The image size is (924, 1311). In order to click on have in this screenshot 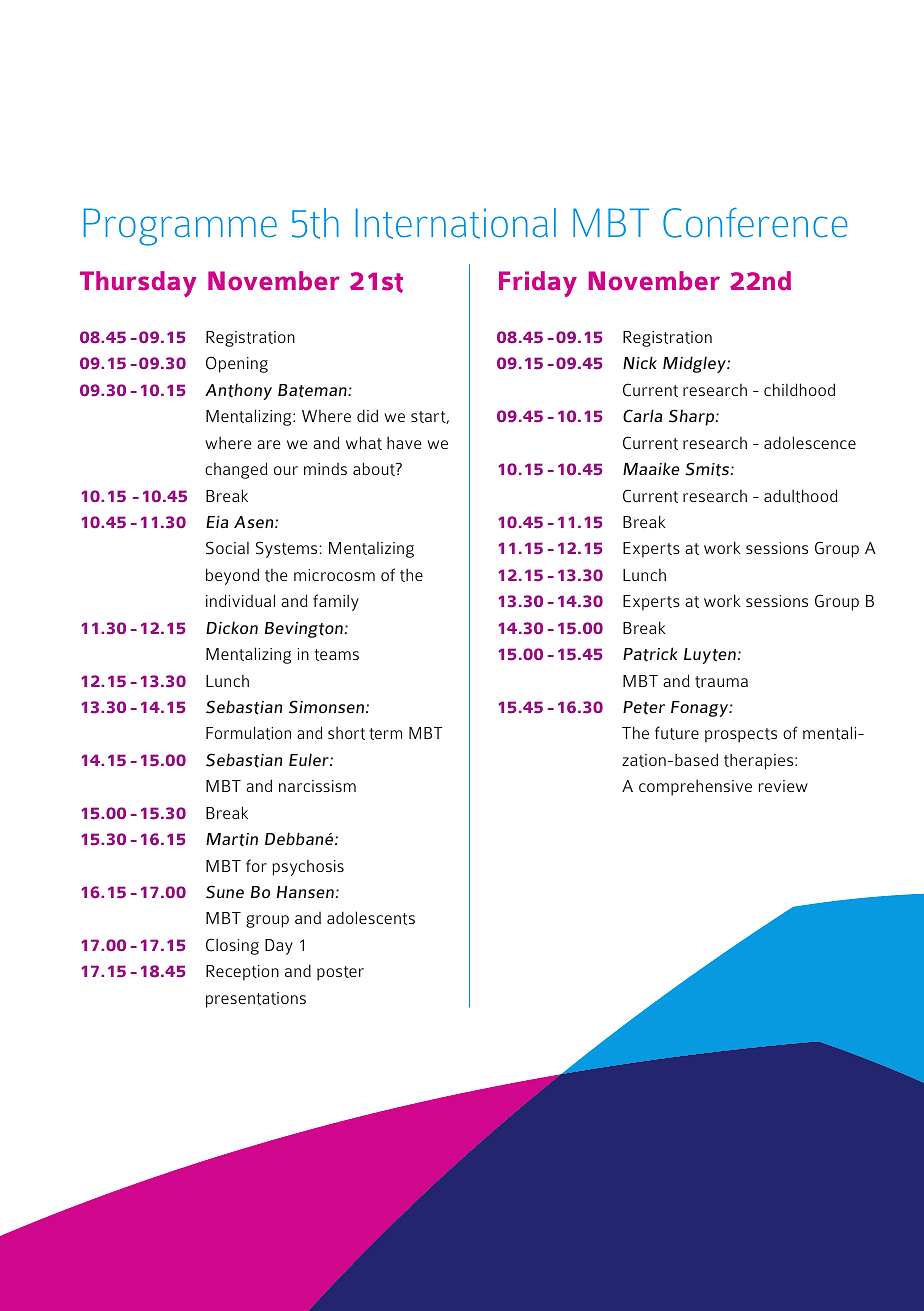, I will do `click(404, 442)`.
